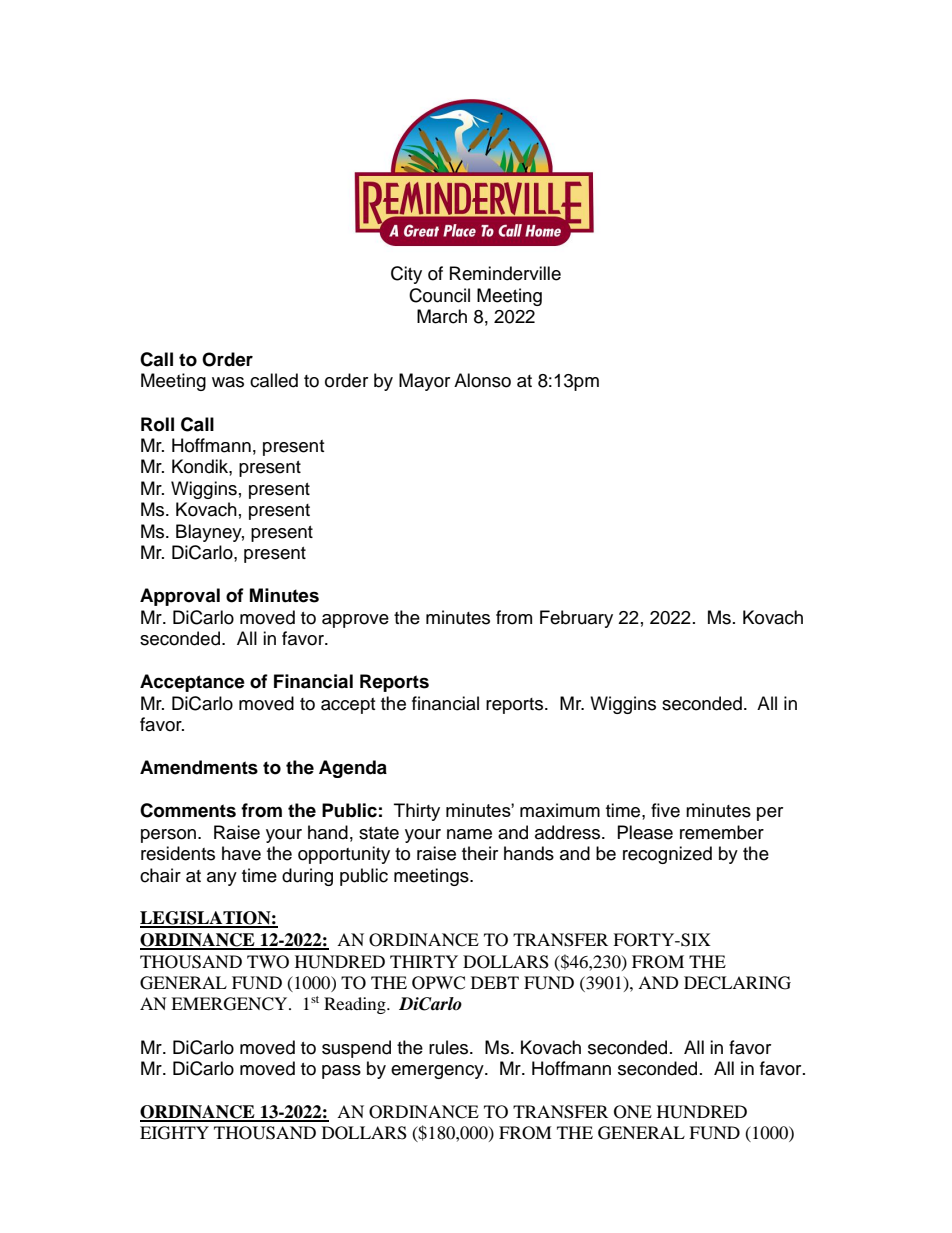 This screenshot has width=952, height=1233. Describe the element at coordinates (174, 1133) in the screenshot. I see `EIGHTY` at that location.
